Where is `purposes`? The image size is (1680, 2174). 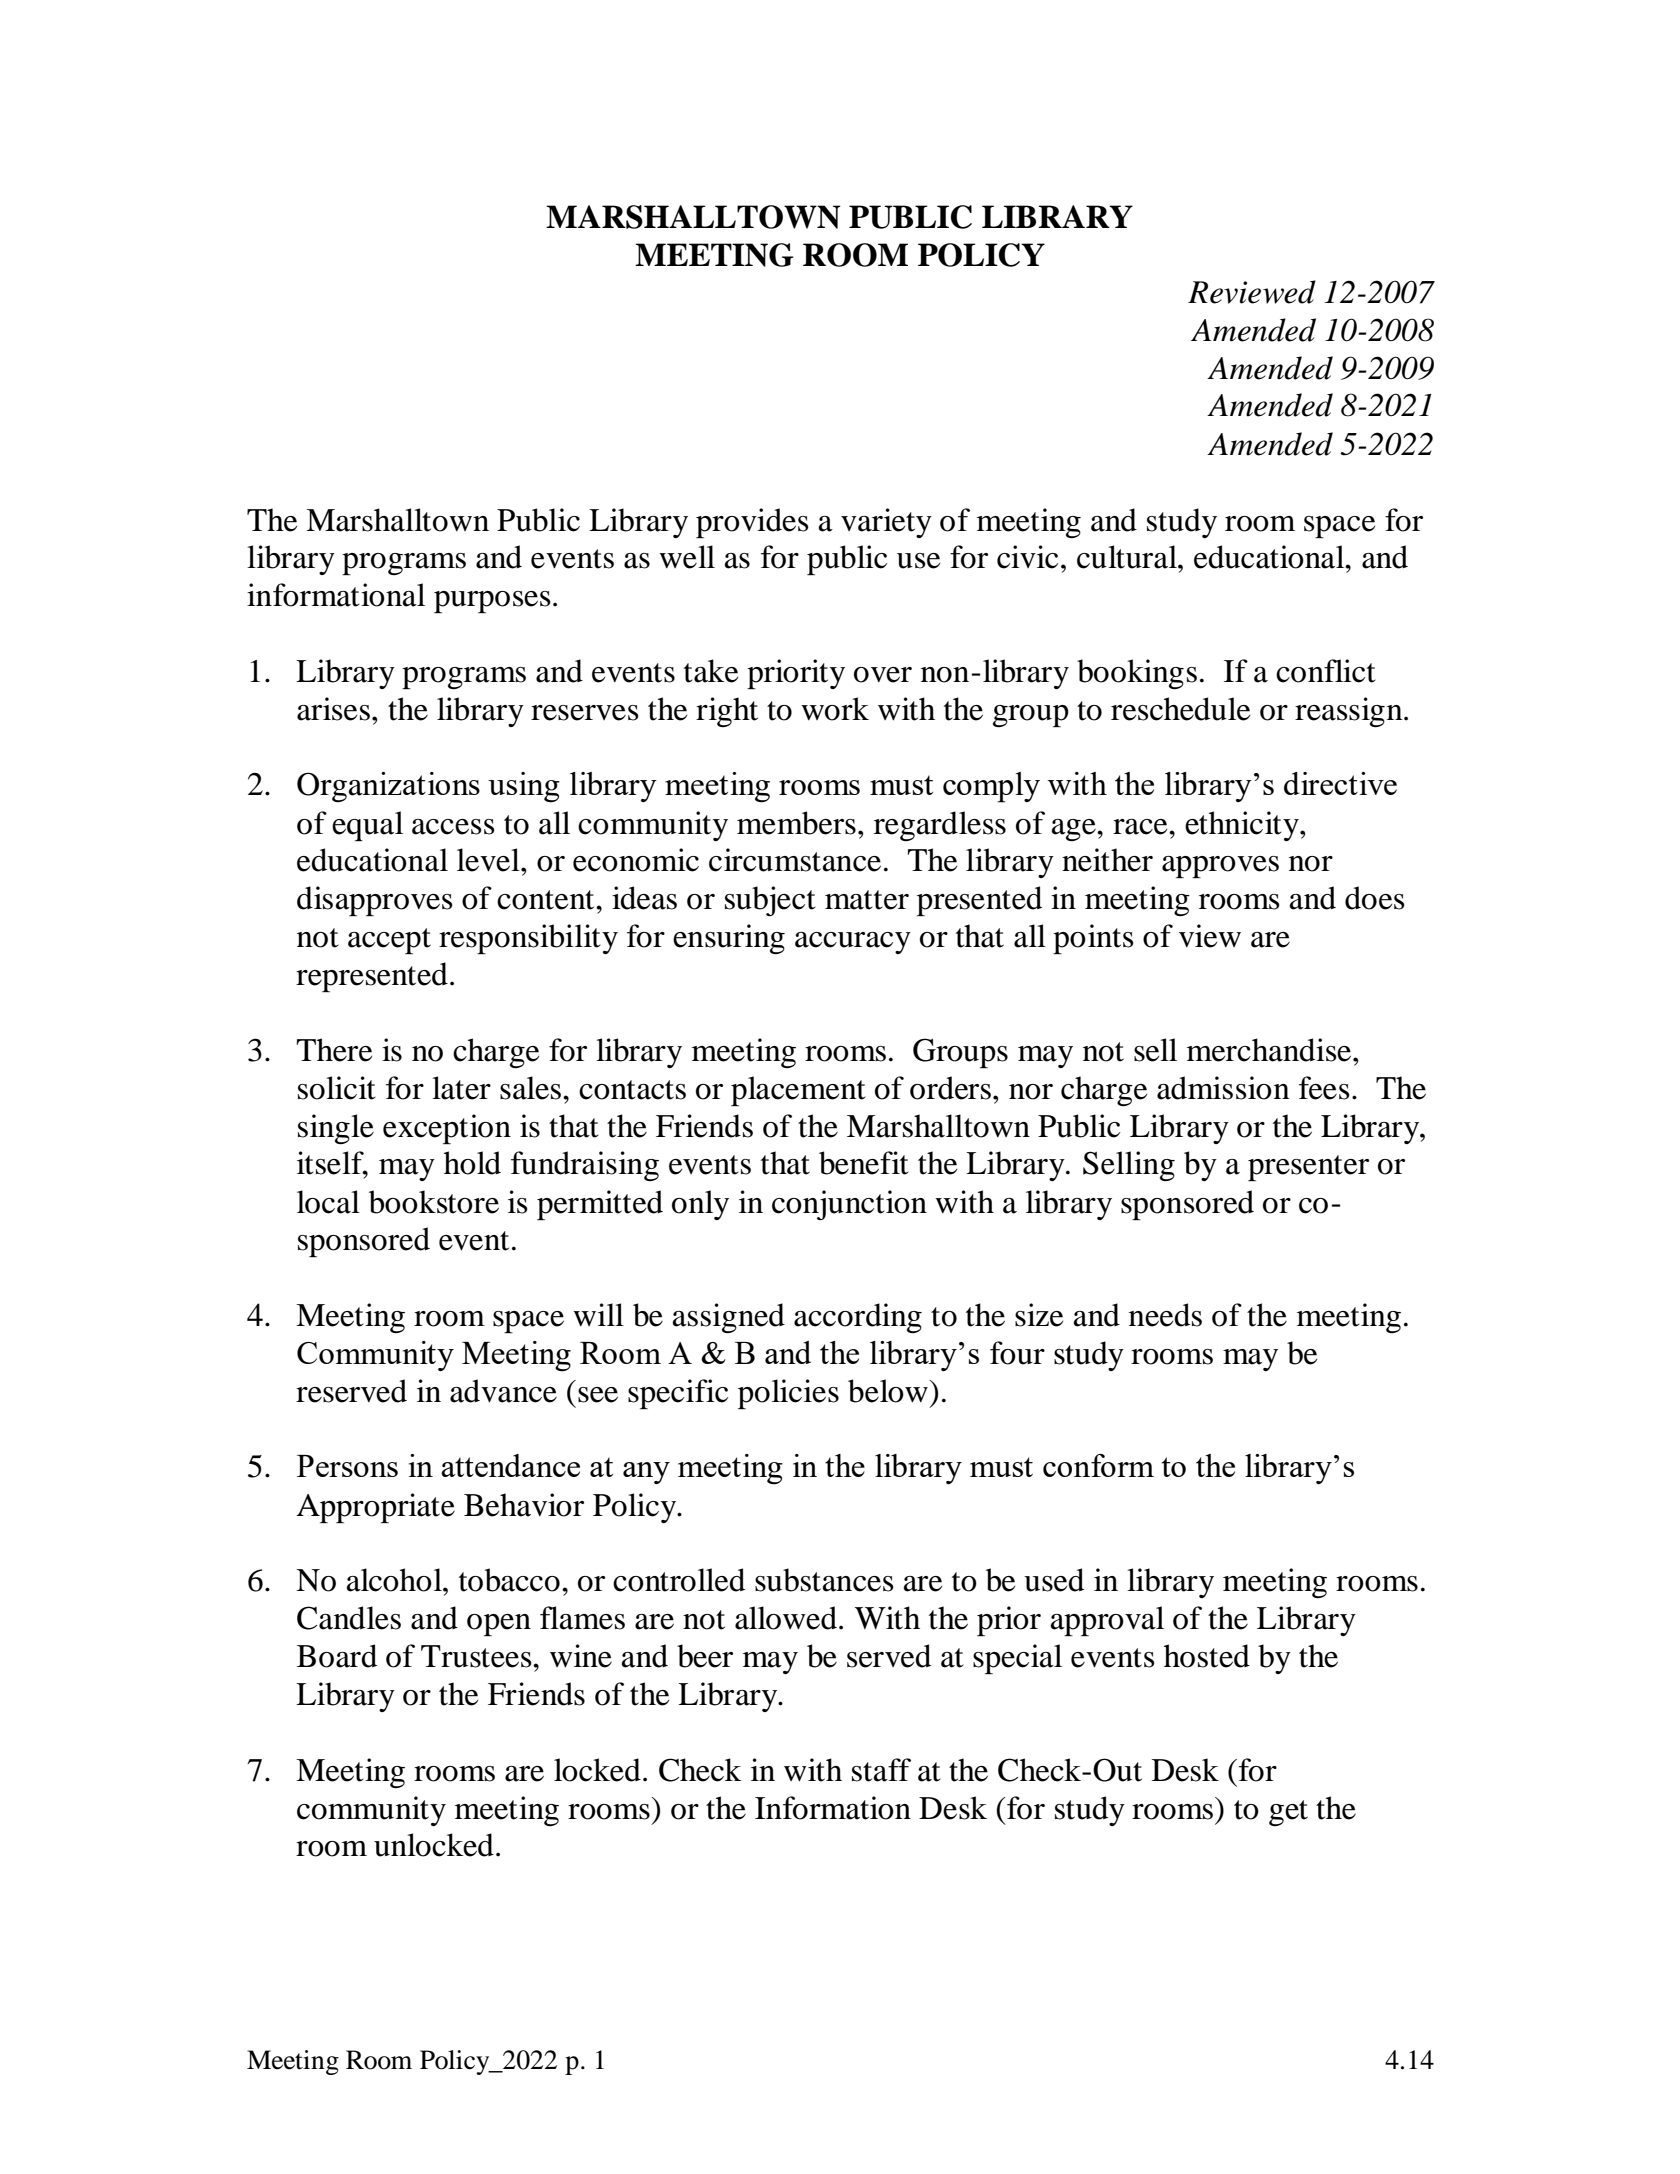
purposes is located at coordinates (492, 602).
